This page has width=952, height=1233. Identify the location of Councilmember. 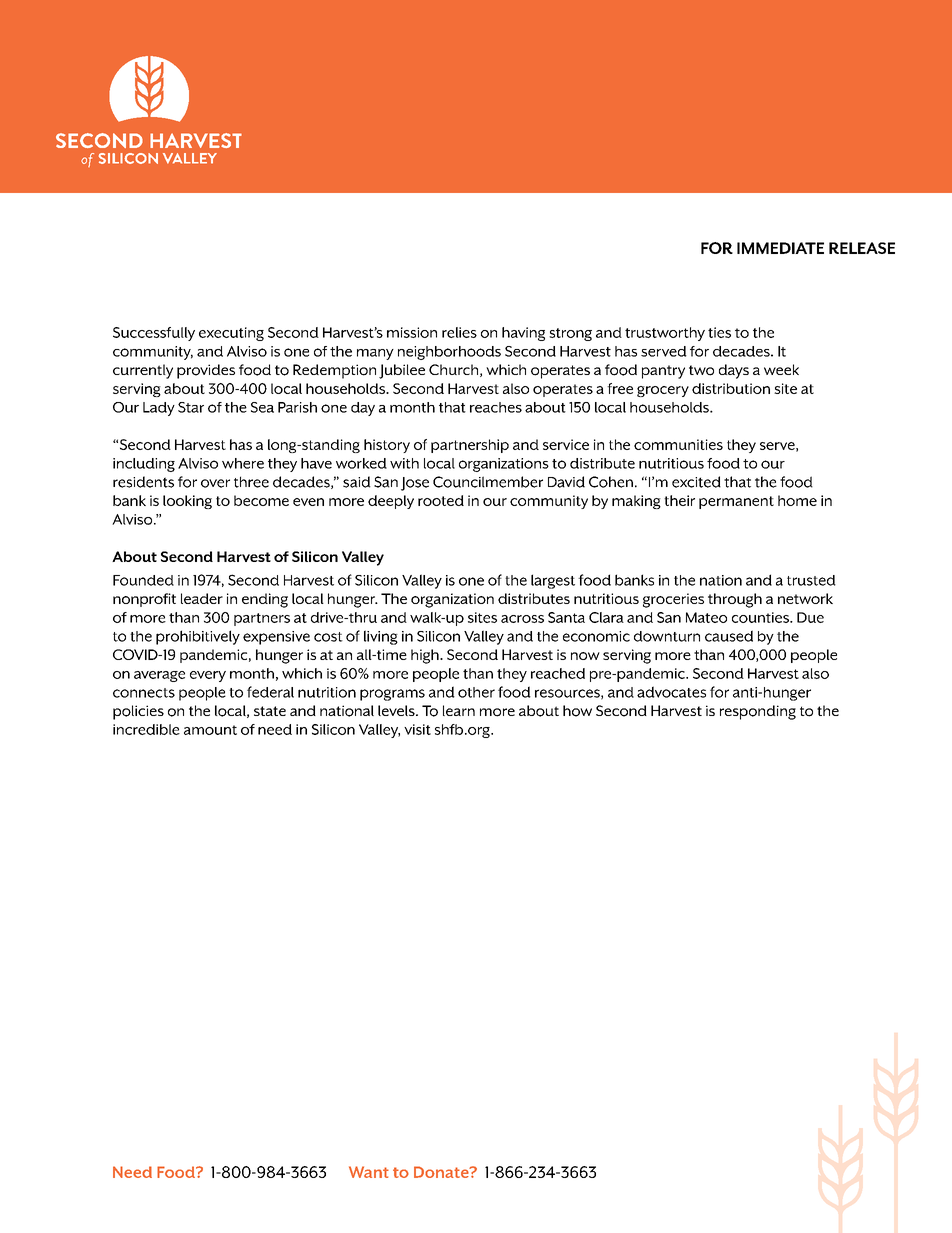
(488, 482).
